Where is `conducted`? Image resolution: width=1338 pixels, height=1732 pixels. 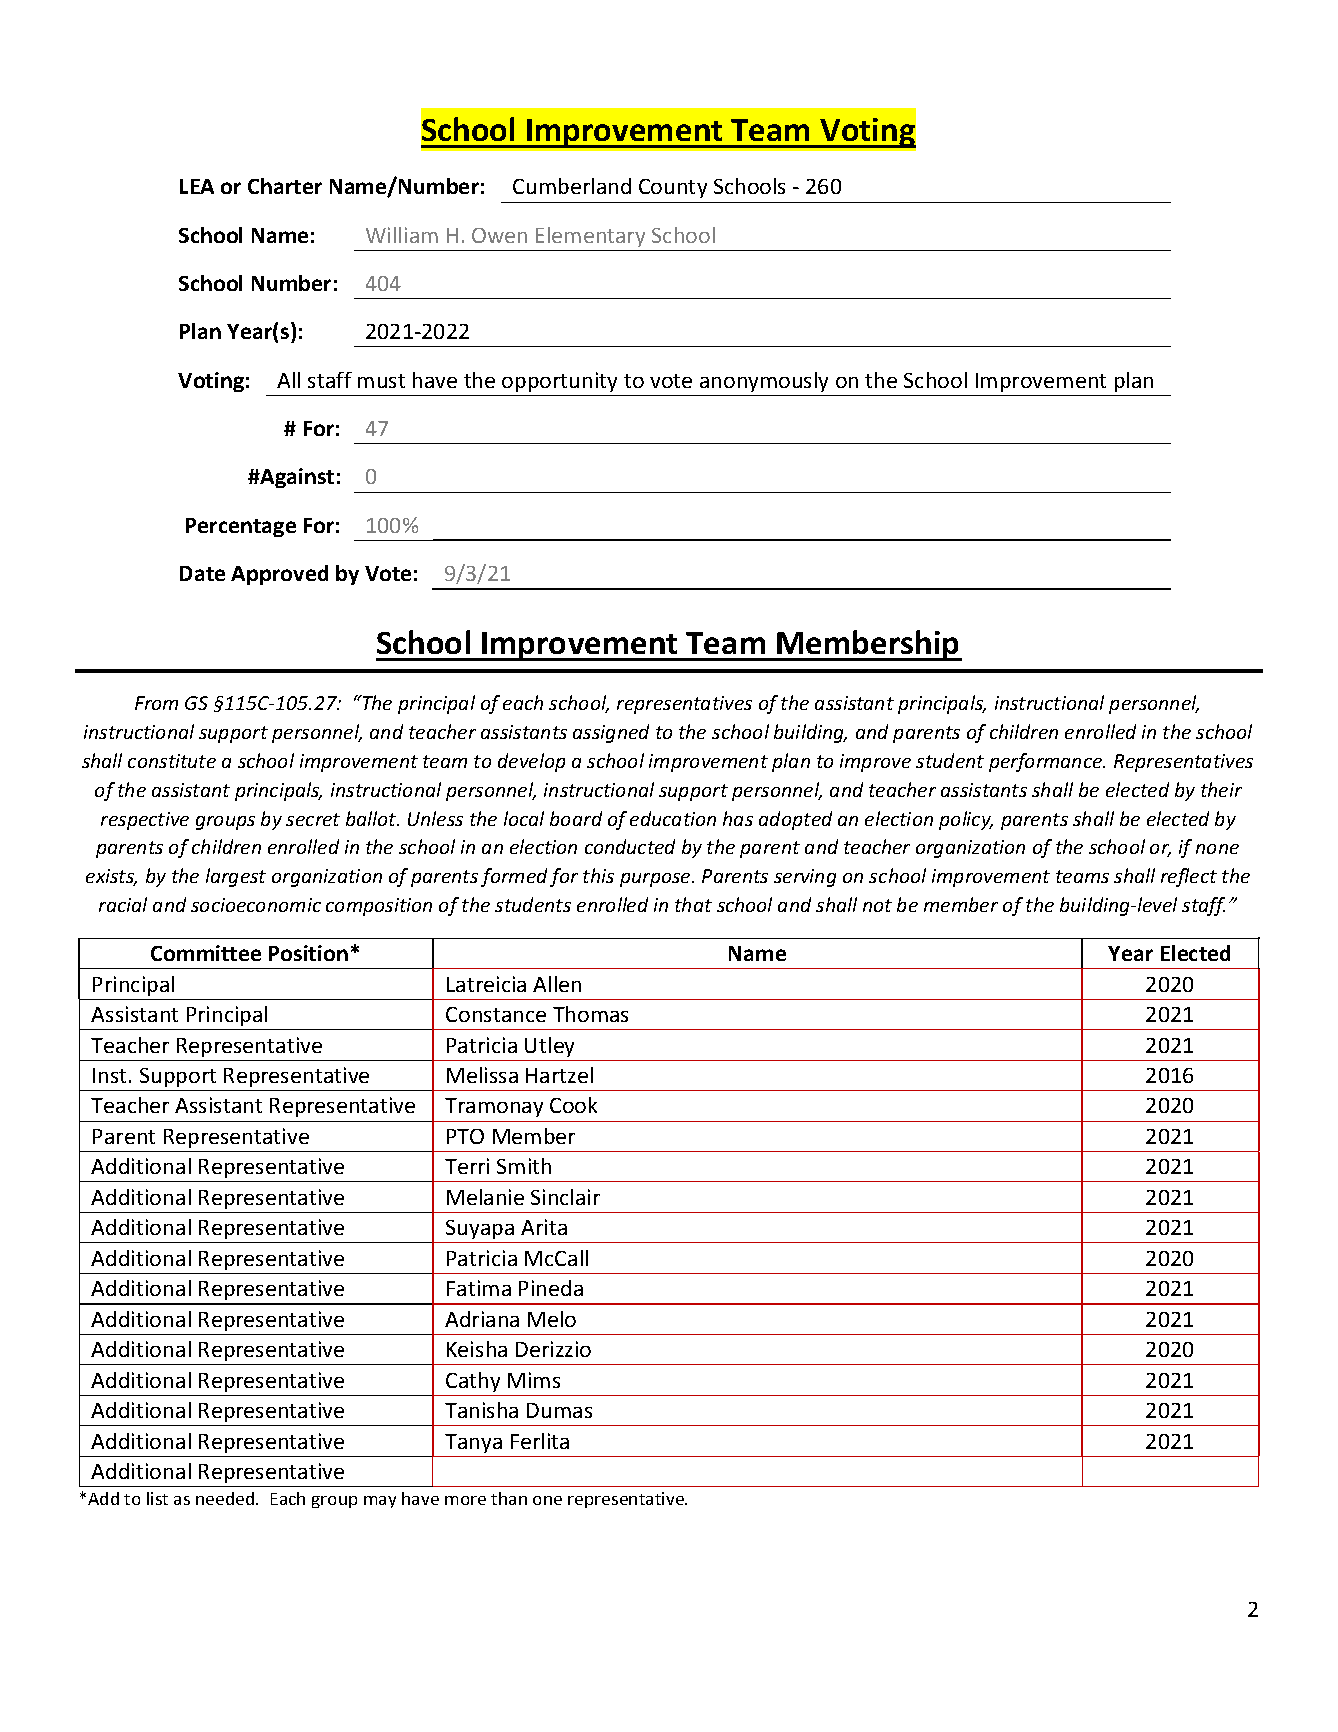 conducted is located at coordinates (630, 846).
